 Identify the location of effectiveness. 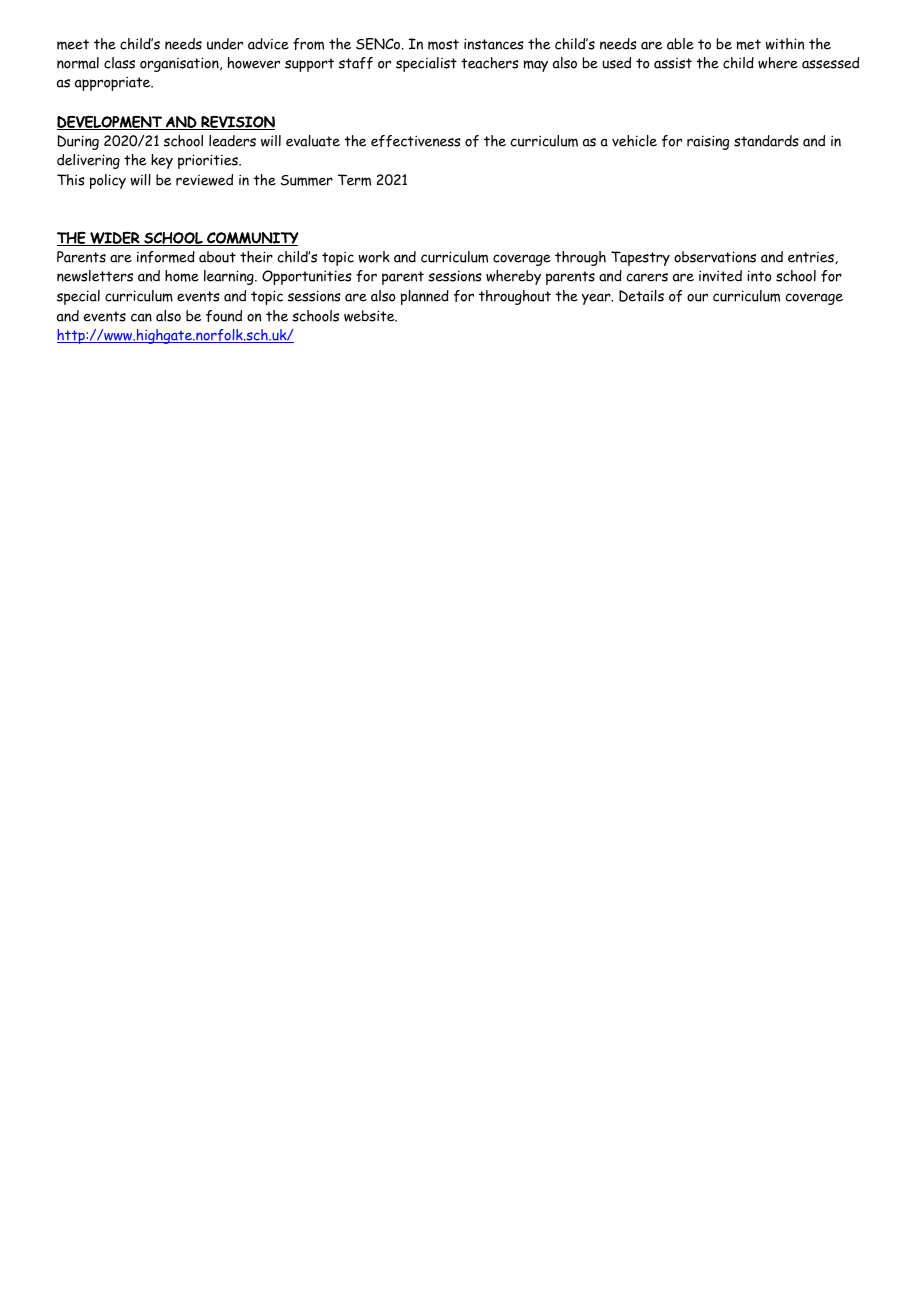
(416, 141).
